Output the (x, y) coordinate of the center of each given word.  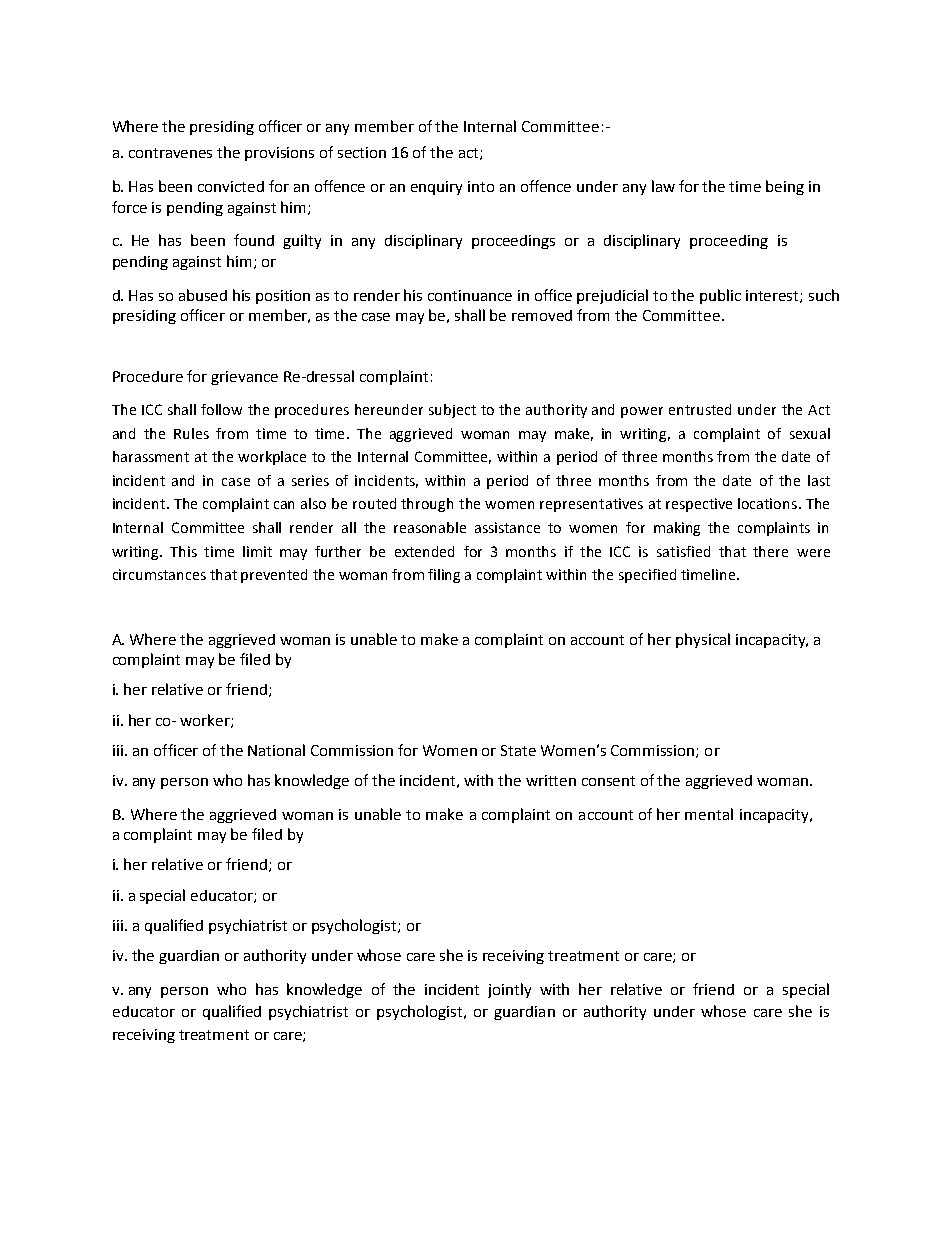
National (276, 750)
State (518, 750)
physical (703, 640)
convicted (231, 186)
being (785, 187)
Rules (191, 433)
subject (452, 411)
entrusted (700, 409)
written (551, 780)
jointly (509, 990)
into (481, 186)
